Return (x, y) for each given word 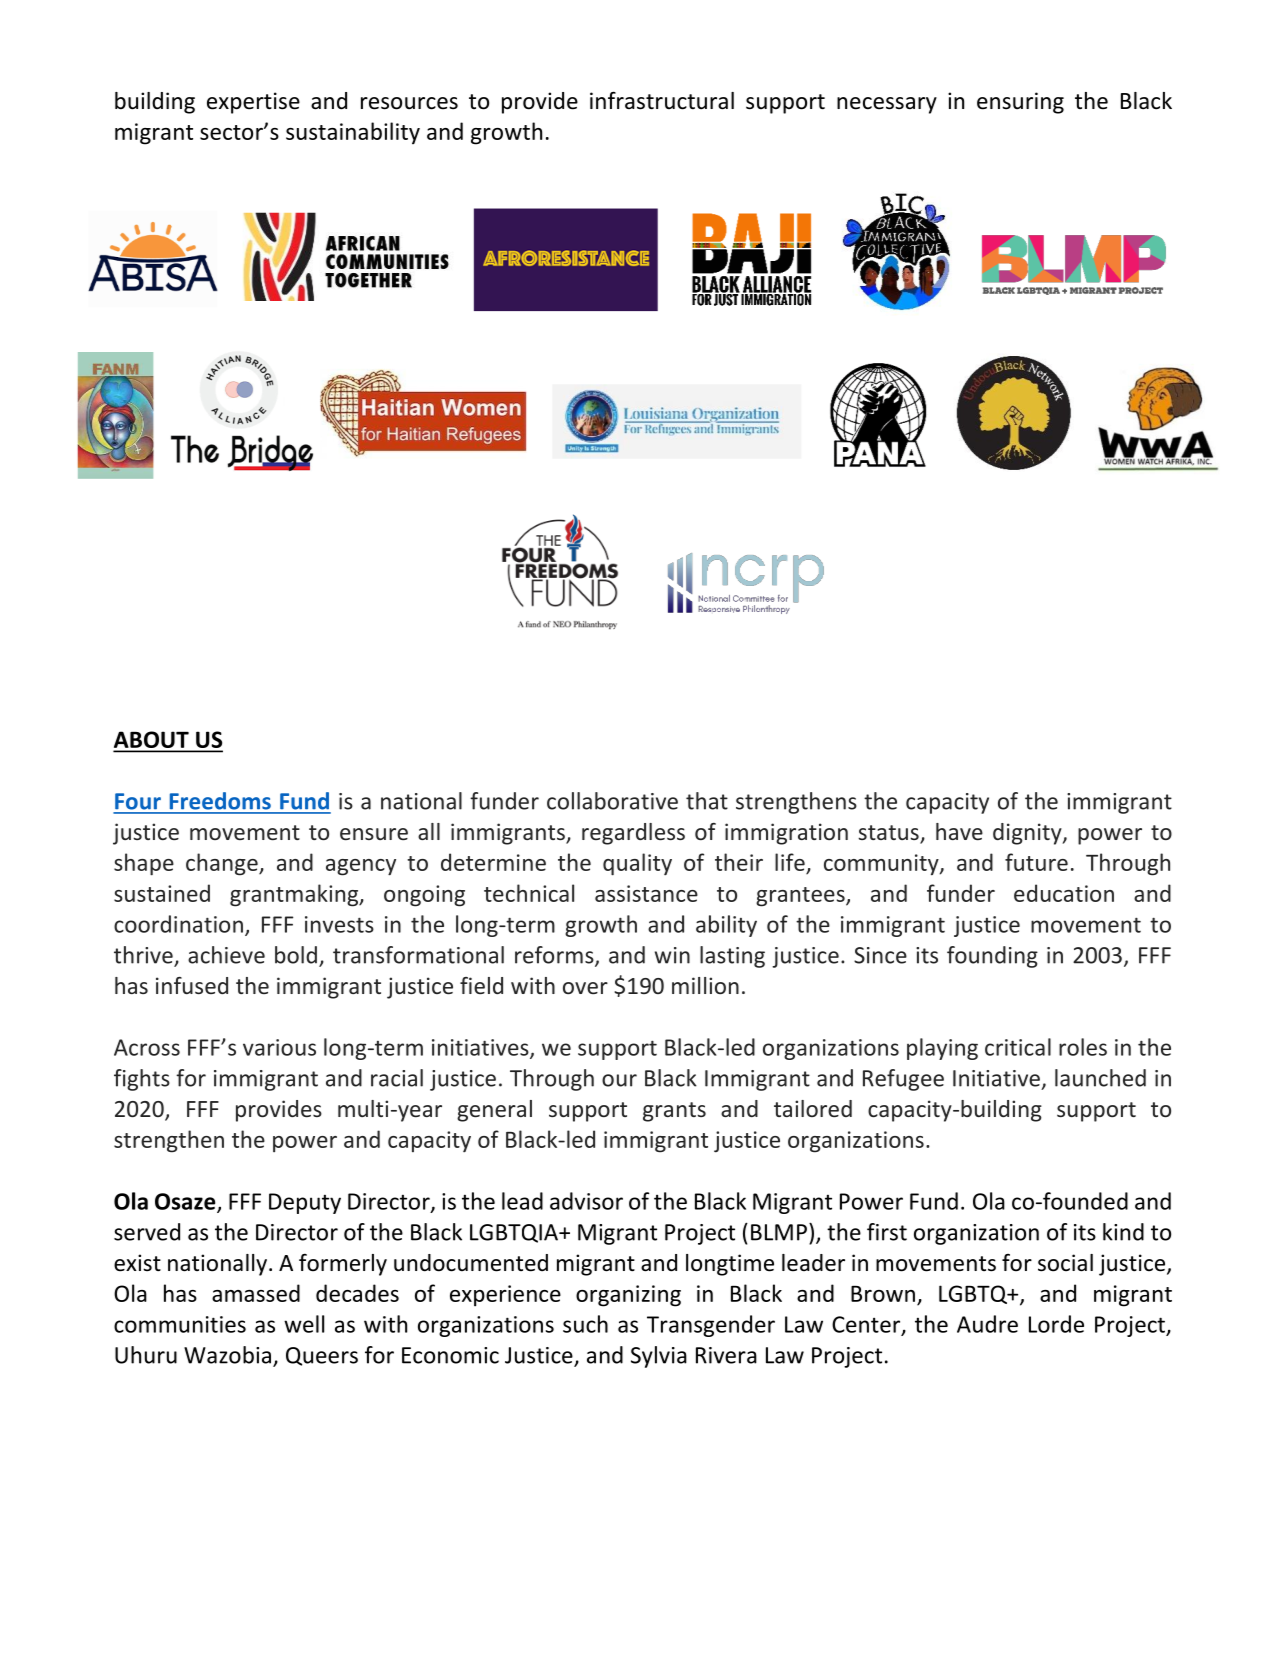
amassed (256, 1293)
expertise (253, 103)
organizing (628, 1296)
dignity (1028, 834)
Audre (987, 1324)
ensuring (1020, 103)
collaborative (612, 801)
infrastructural (662, 100)
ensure (374, 834)
